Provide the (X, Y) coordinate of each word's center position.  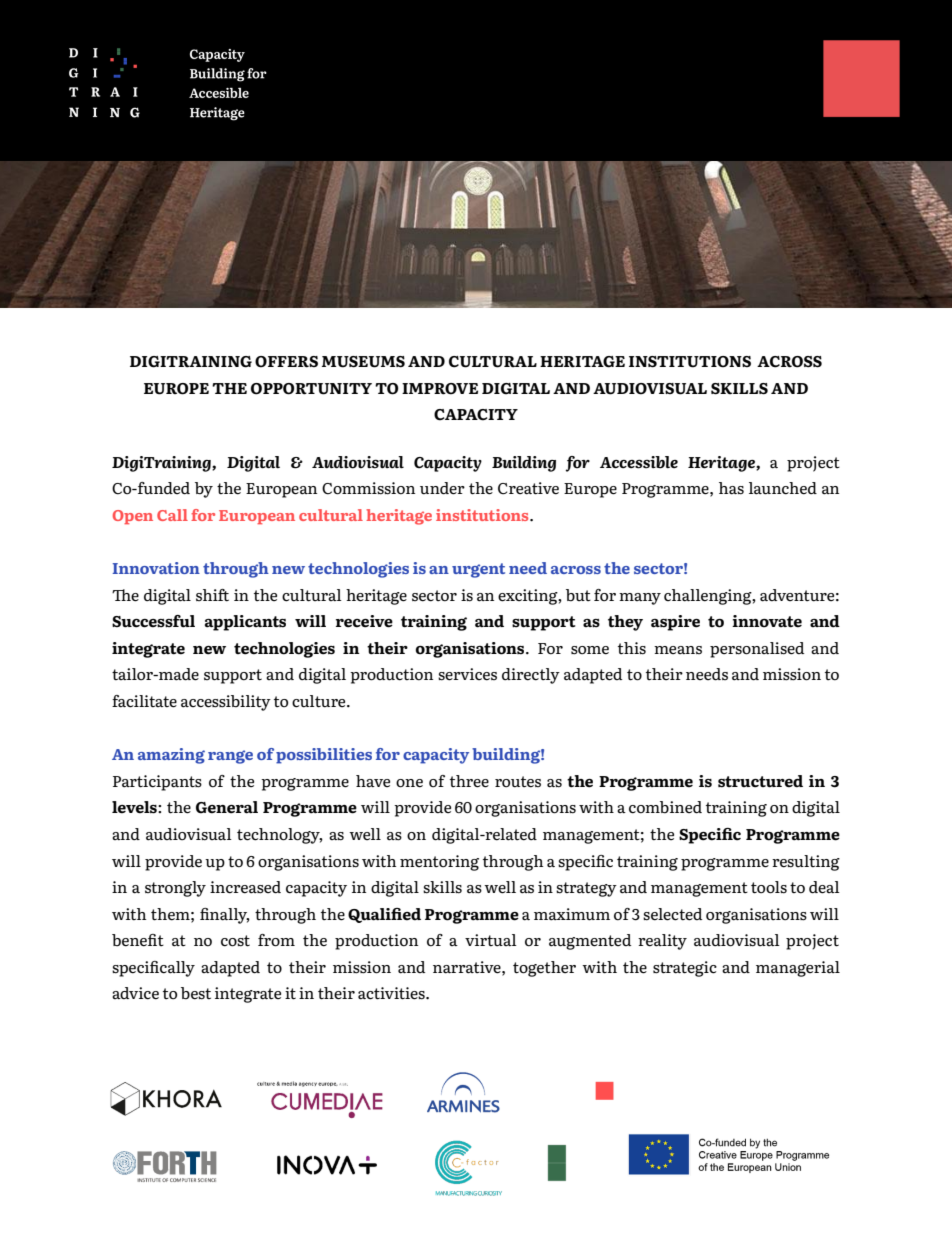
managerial (798, 969)
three (469, 781)
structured (760, 781)
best (196, 993)
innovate (767, 621)
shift (212, 595)
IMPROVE (440, 389)
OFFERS (286, 362)
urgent (478, 570)
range (230, 757)
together (544, 969)
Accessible (639, 462)
